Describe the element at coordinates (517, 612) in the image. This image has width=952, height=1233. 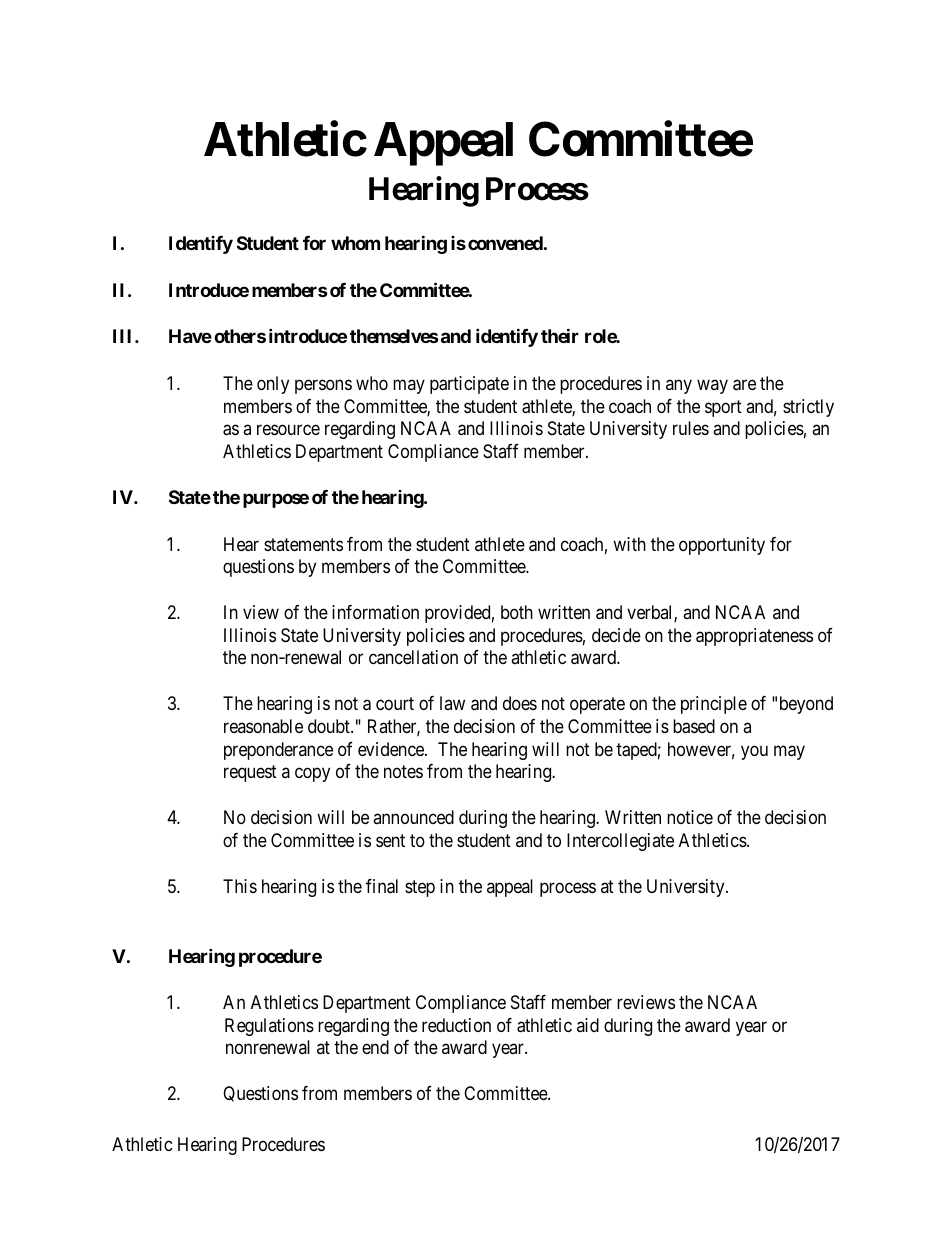
I see `both` at that location.
